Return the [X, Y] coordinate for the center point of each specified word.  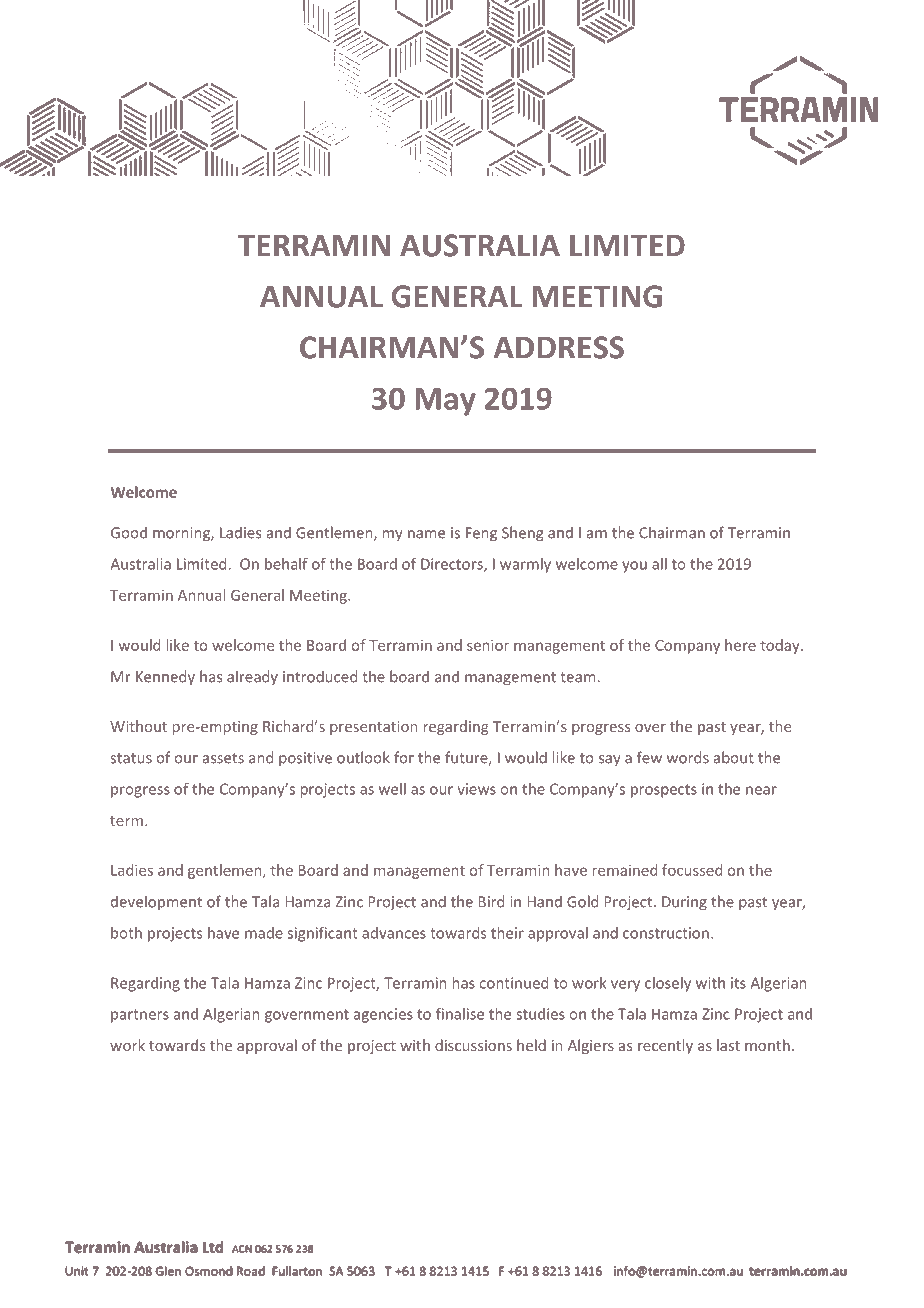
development [156, 903]
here [740, 645]
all [659, 564]
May [445, 402]
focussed [692, 870]
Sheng [522, 534]
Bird [491, 901]
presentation [374, 728]
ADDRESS [559, 347]
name [426, 534]
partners [140, 1016]
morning [182, 534]
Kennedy [165, 678]
